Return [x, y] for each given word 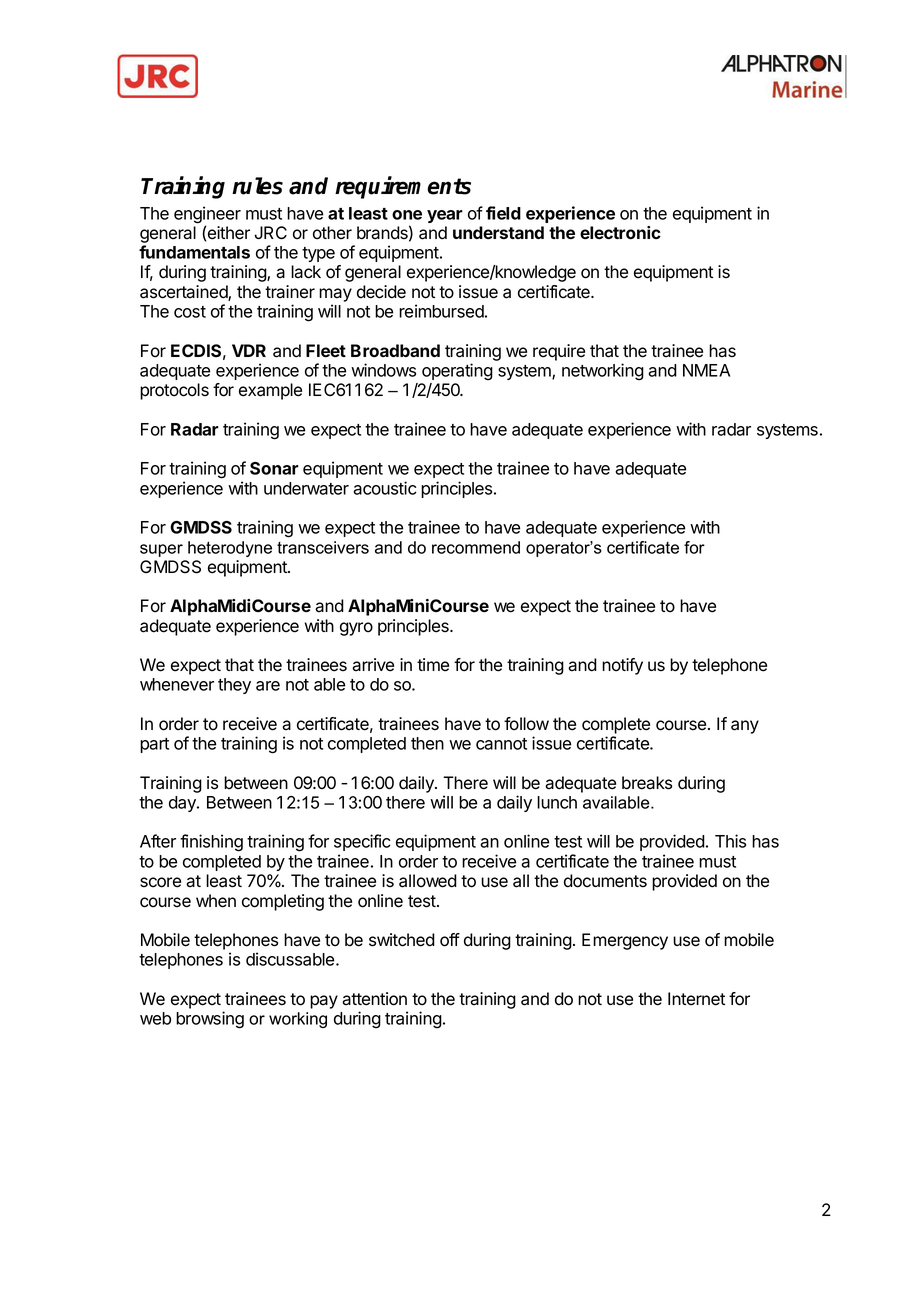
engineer [207, 216]
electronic [620, 232]
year [445, 216]
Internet [696, 999]
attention [374, 999]
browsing [210, 1020]
